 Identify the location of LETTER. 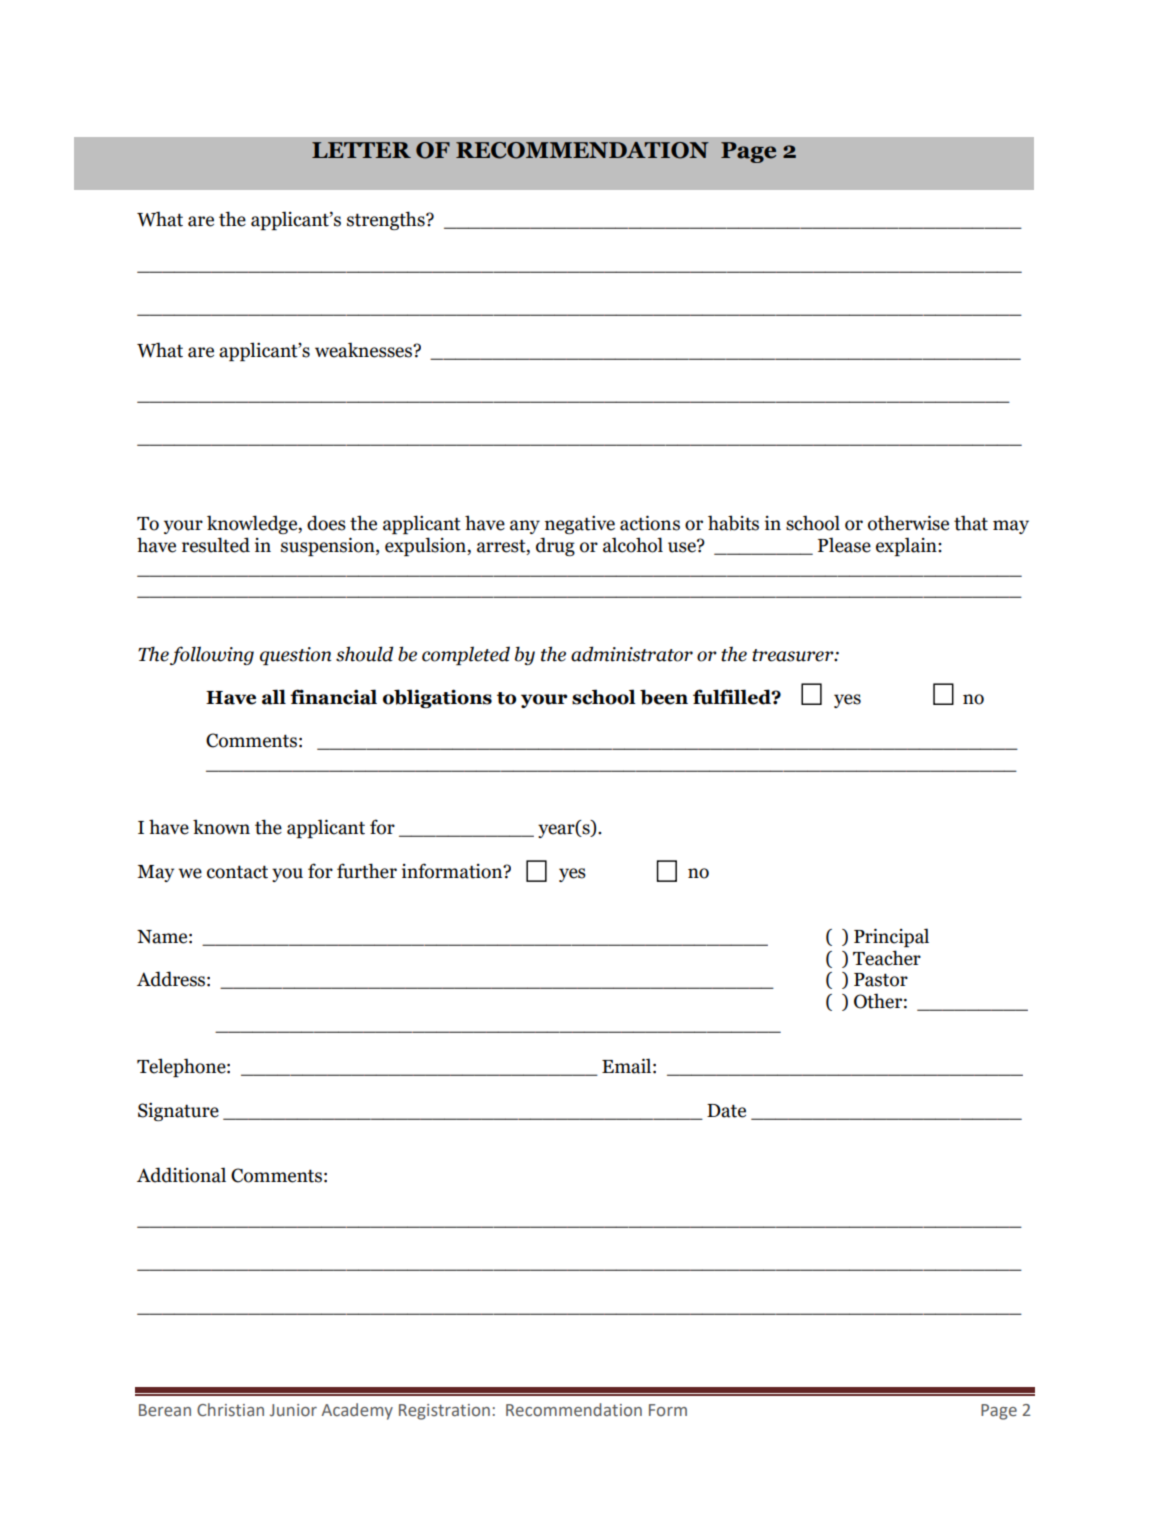
(361, 150).
